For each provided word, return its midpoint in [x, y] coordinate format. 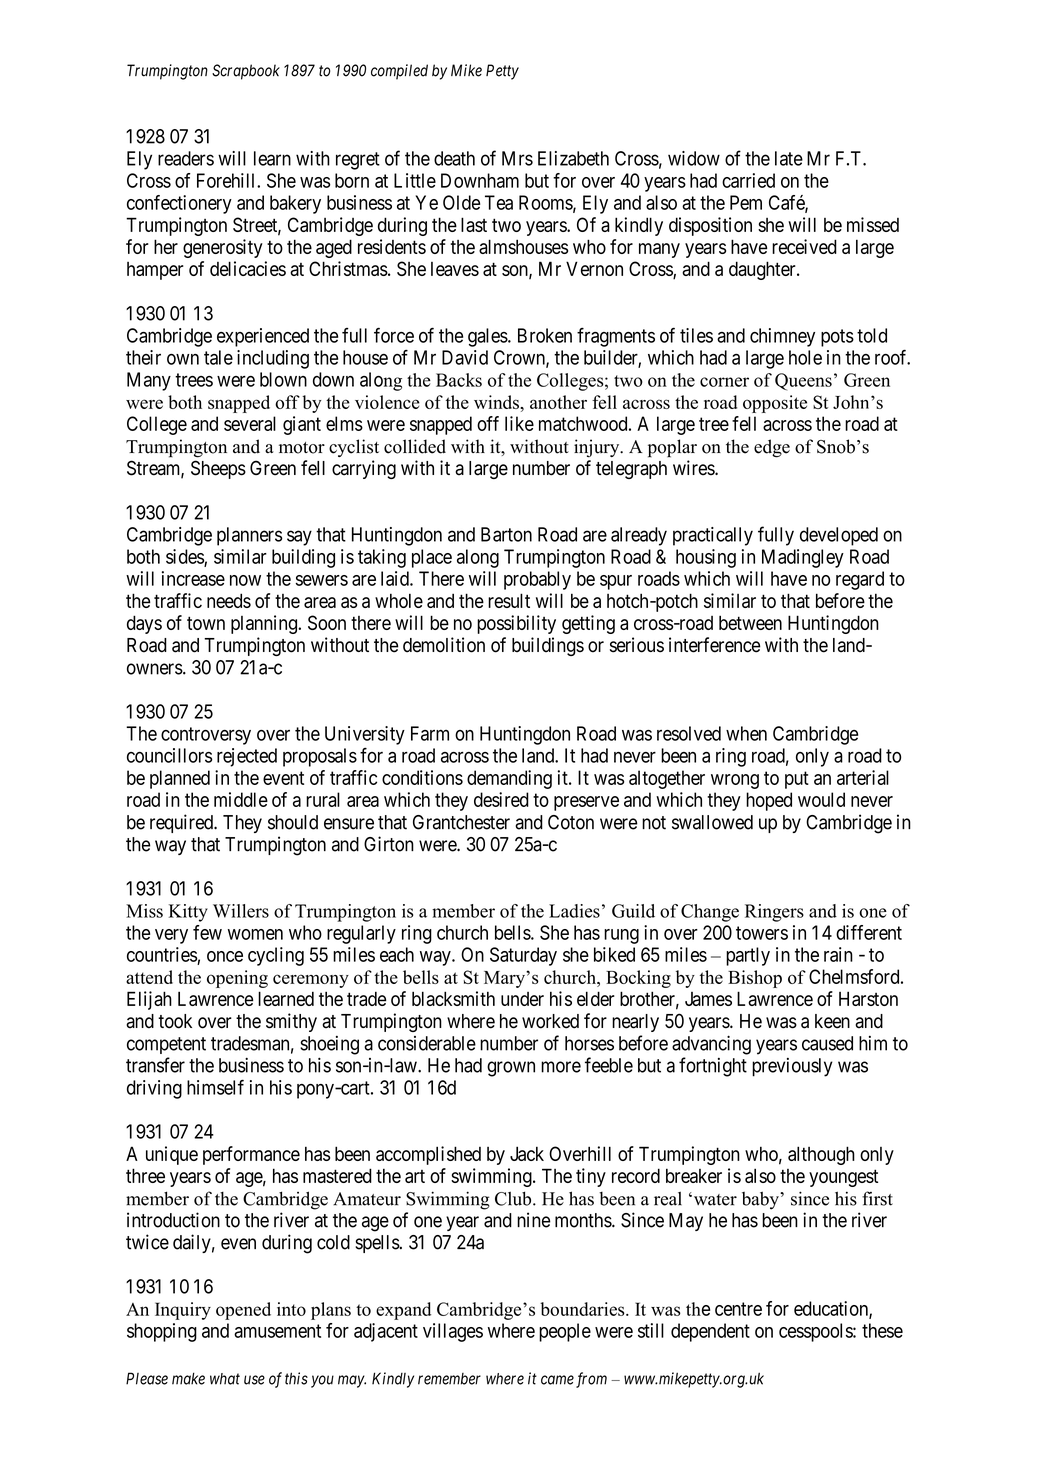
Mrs [517, 158]
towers [762, 933]
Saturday [523, 956]
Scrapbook [246, 72]
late [789, 158]
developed [839, 536]
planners [250, 536]
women [255, 934]
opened [243, 1311]
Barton [506, 534]
